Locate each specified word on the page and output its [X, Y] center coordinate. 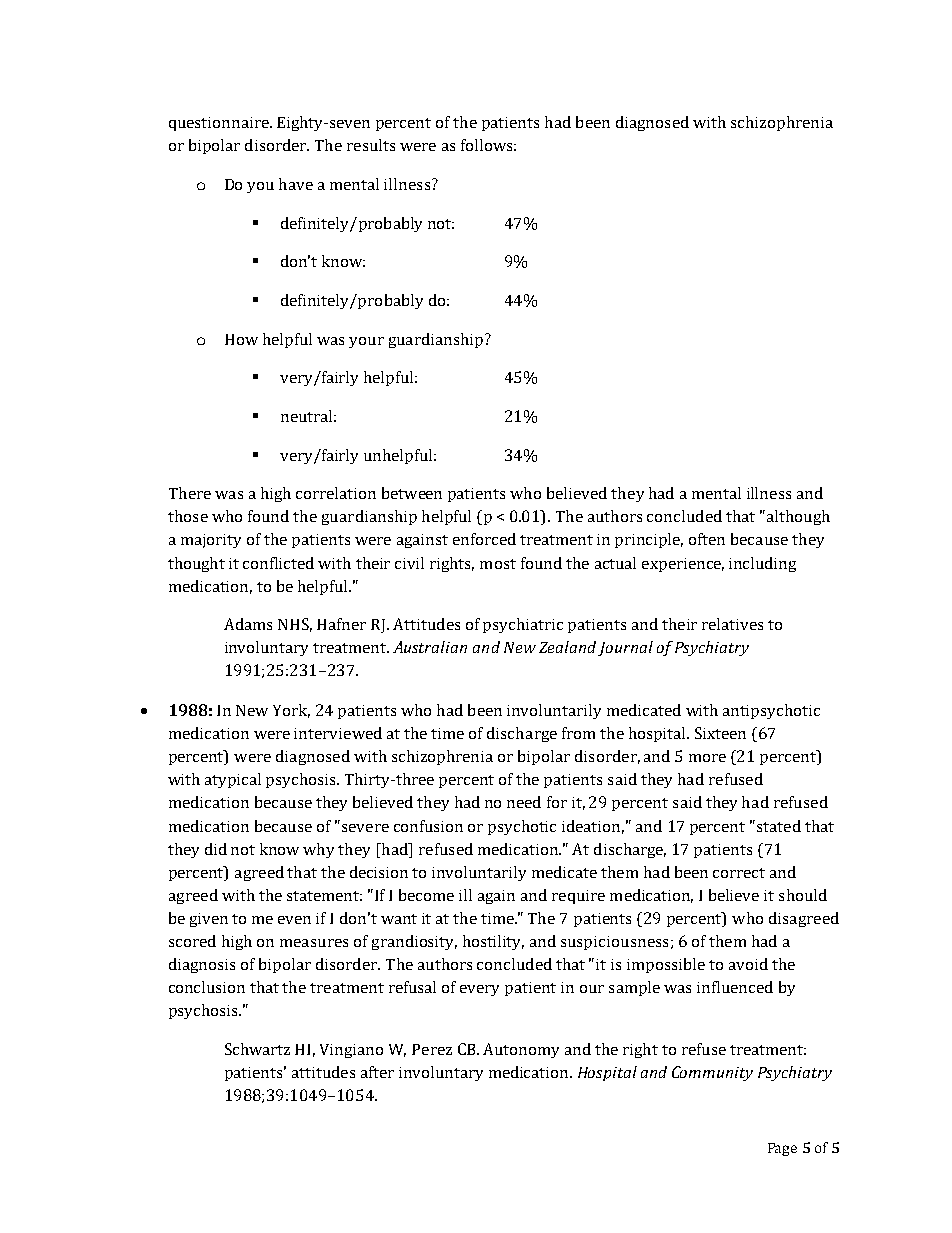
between [412, 493]
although [797, 517]
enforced [484, 539]
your [366, 342]
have [296, 184]
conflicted [278, 563]
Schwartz [257, 1049]
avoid [748, 964]
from [578, 733]
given [209, 920]
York [291, 711]
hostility [493, 942]
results [371, 145]
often [707, 539]
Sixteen [720, 733]
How [241, 339]
